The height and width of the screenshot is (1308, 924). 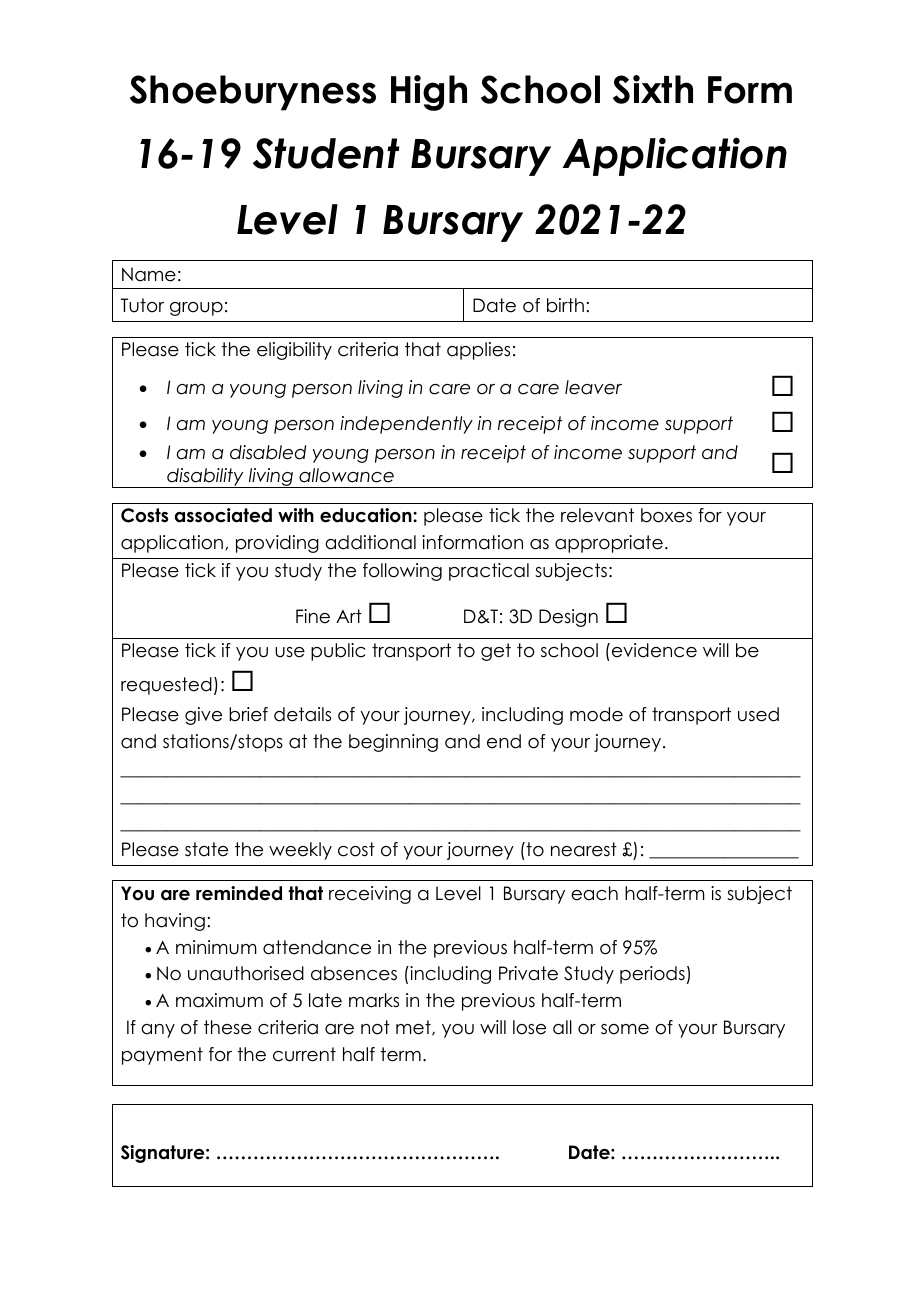 I want to click on Student, so click(x=326, y=153).
